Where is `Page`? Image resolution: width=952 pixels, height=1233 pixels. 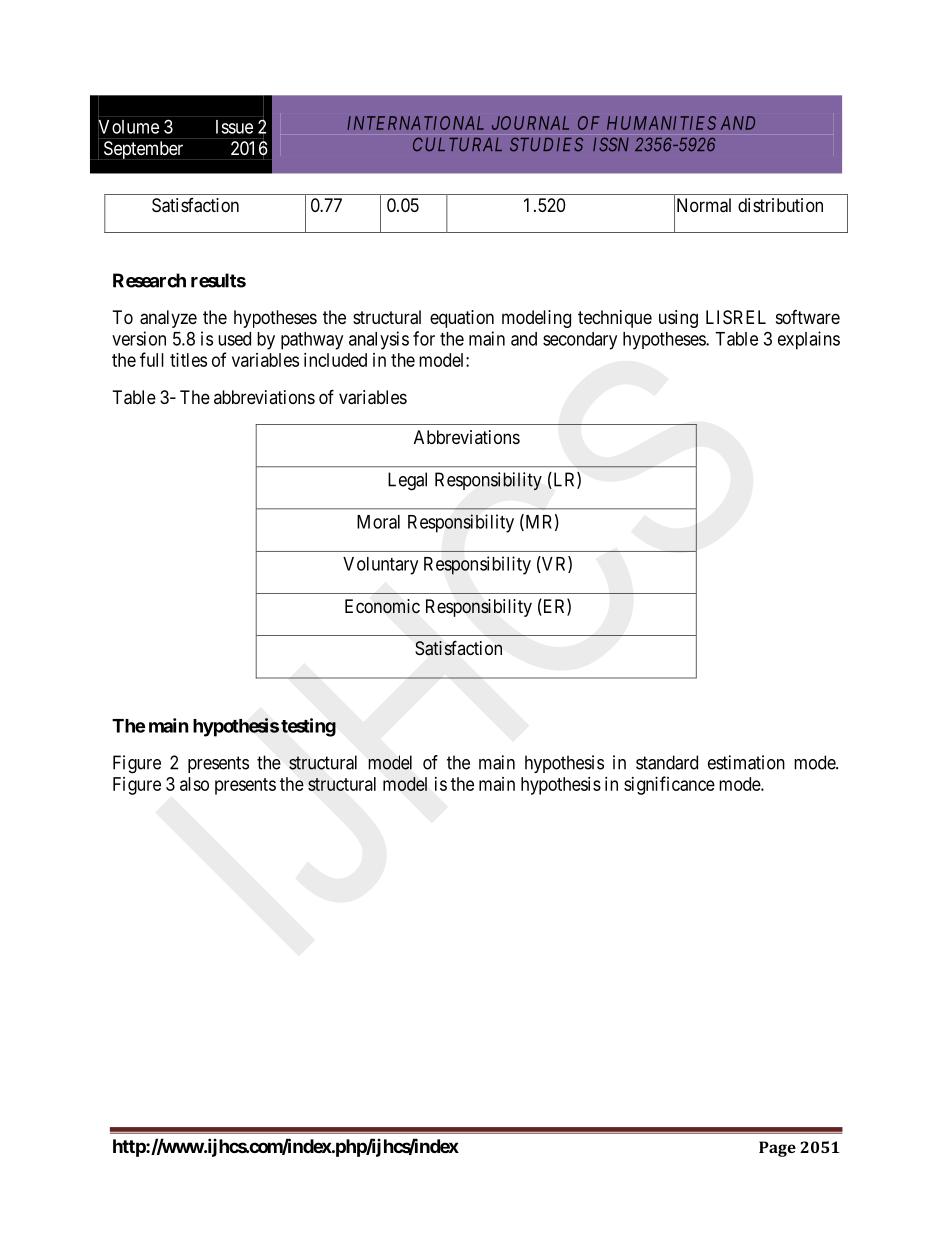 Page is located at coordinates (777, 1149).
